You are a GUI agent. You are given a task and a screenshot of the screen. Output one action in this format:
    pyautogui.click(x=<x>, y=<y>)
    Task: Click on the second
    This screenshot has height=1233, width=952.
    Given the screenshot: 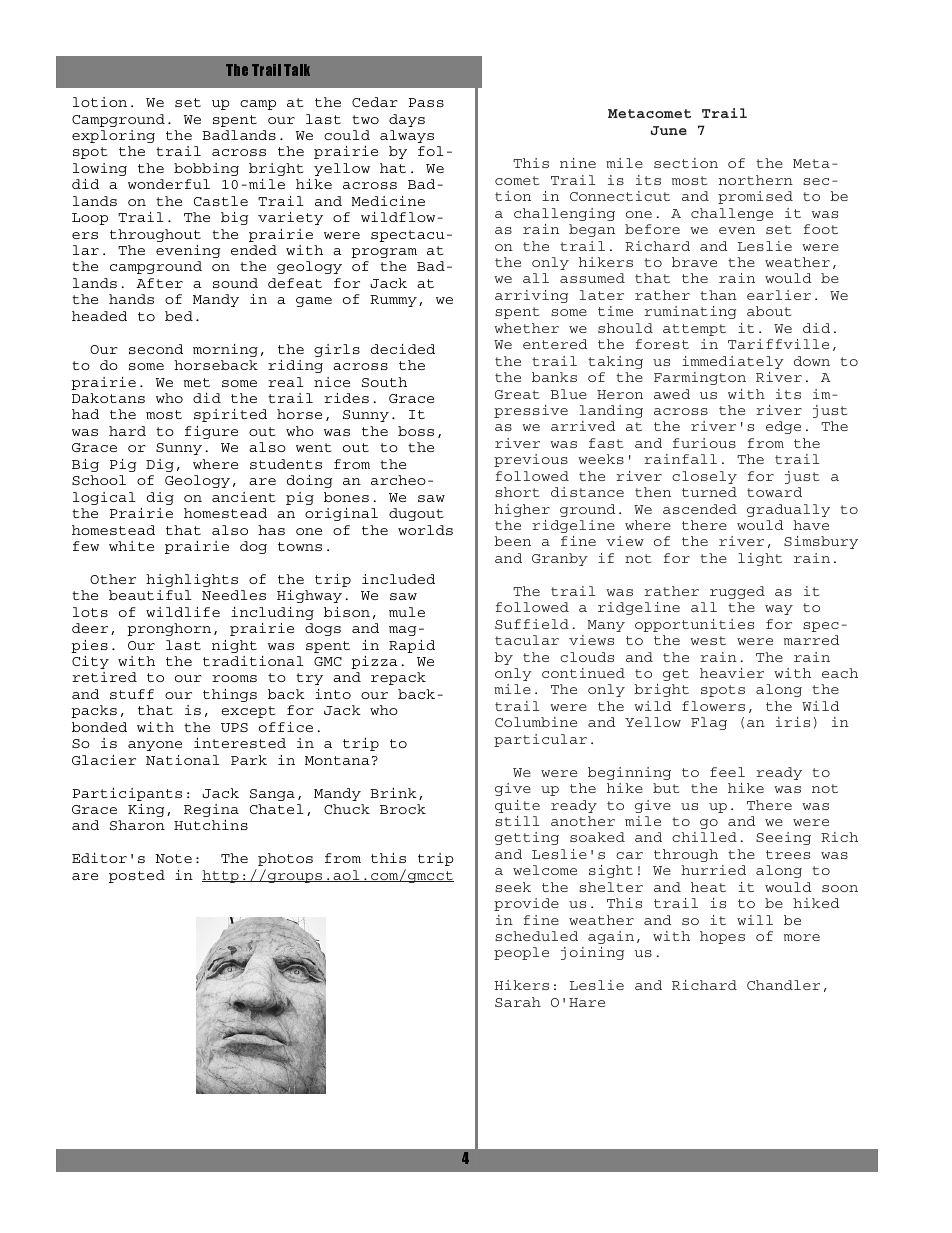 What is the action you would take?
    pyautogui.click(x=156, y=349)
